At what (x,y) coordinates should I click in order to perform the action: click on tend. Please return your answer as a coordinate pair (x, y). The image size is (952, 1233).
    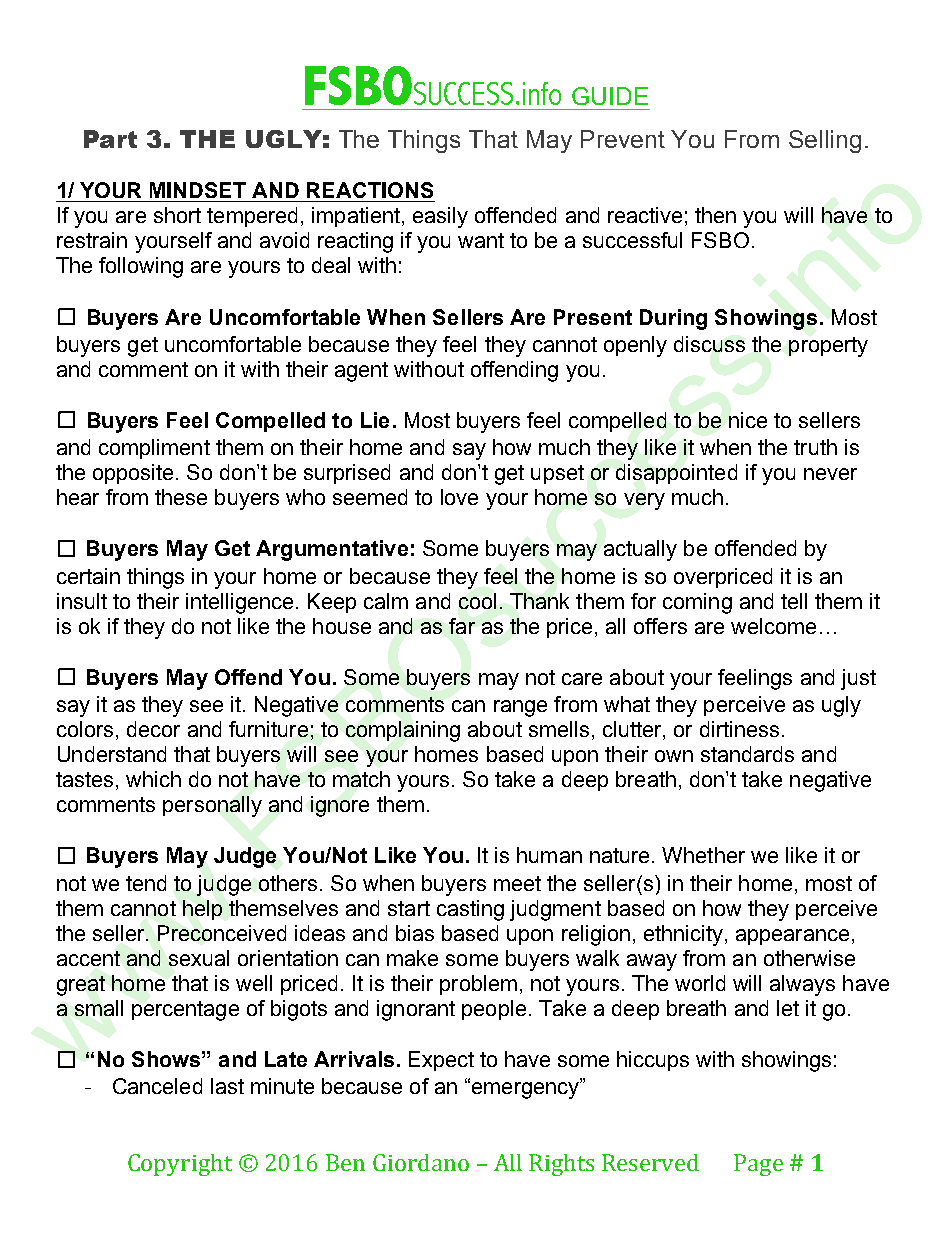
    Looking at the image, I should click on (146, 883).
